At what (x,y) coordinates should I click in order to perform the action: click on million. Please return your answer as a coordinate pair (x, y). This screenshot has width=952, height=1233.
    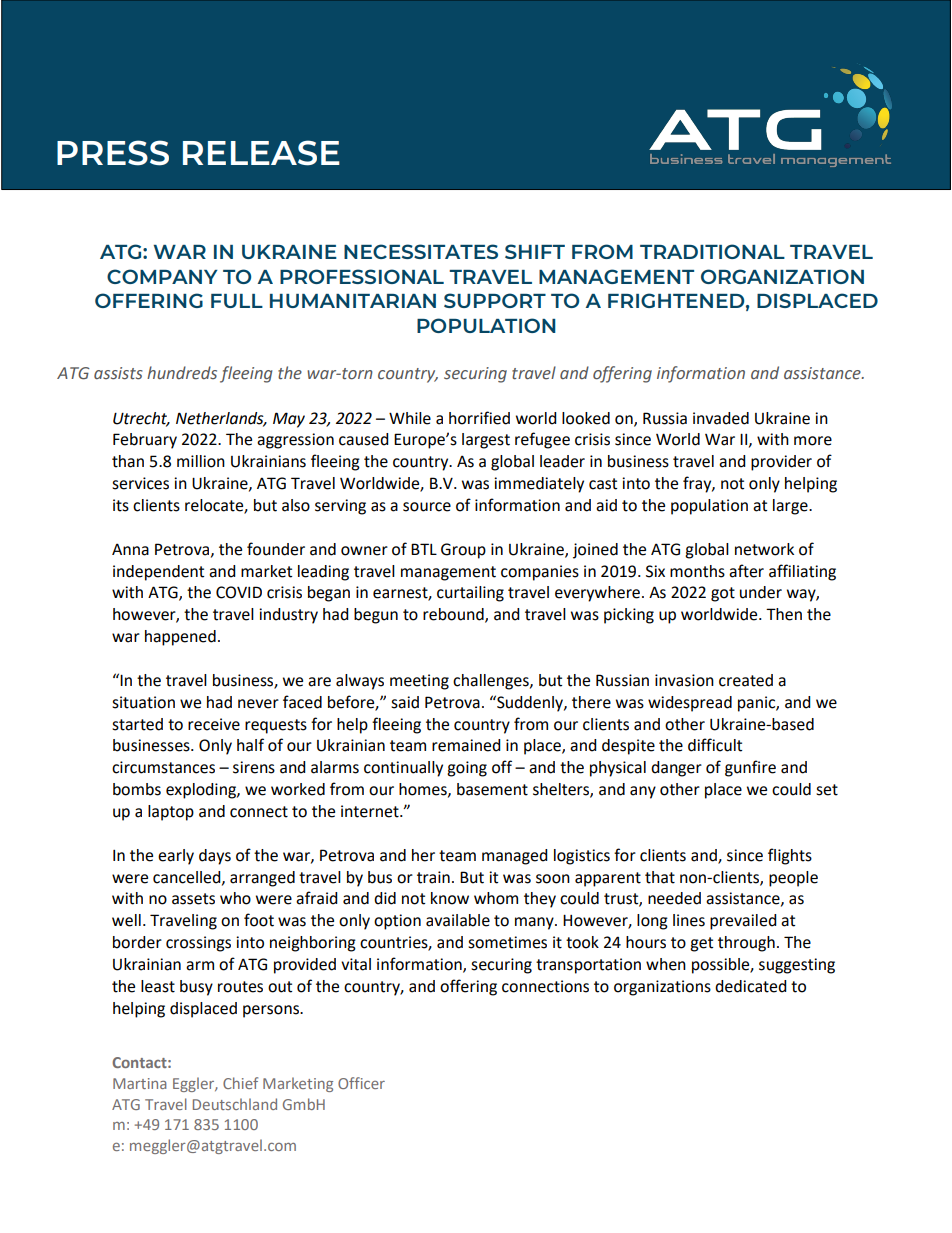
    Looking at the image, I should click on (201, 461).
